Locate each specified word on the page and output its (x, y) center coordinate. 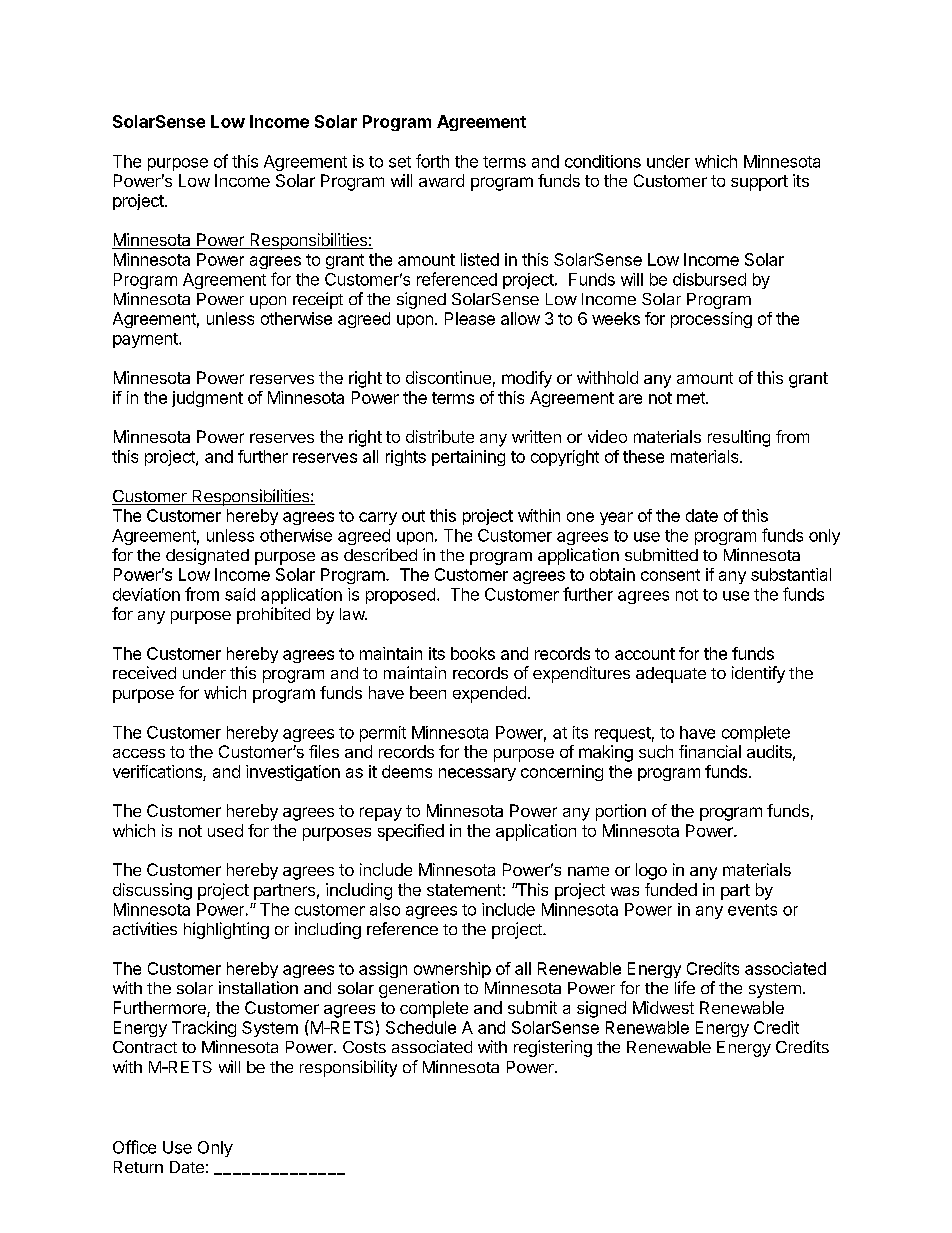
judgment (207, 399)
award (441, 180)
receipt (318, 300)
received (144, 672)
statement (464, 890)
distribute (440, 436)
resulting (739, 438)
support (759, 183)
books (473, 653)
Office (134, 1147)
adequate (671, 675)
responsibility (348, 1068)
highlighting (226, 930)
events (752, 910)
